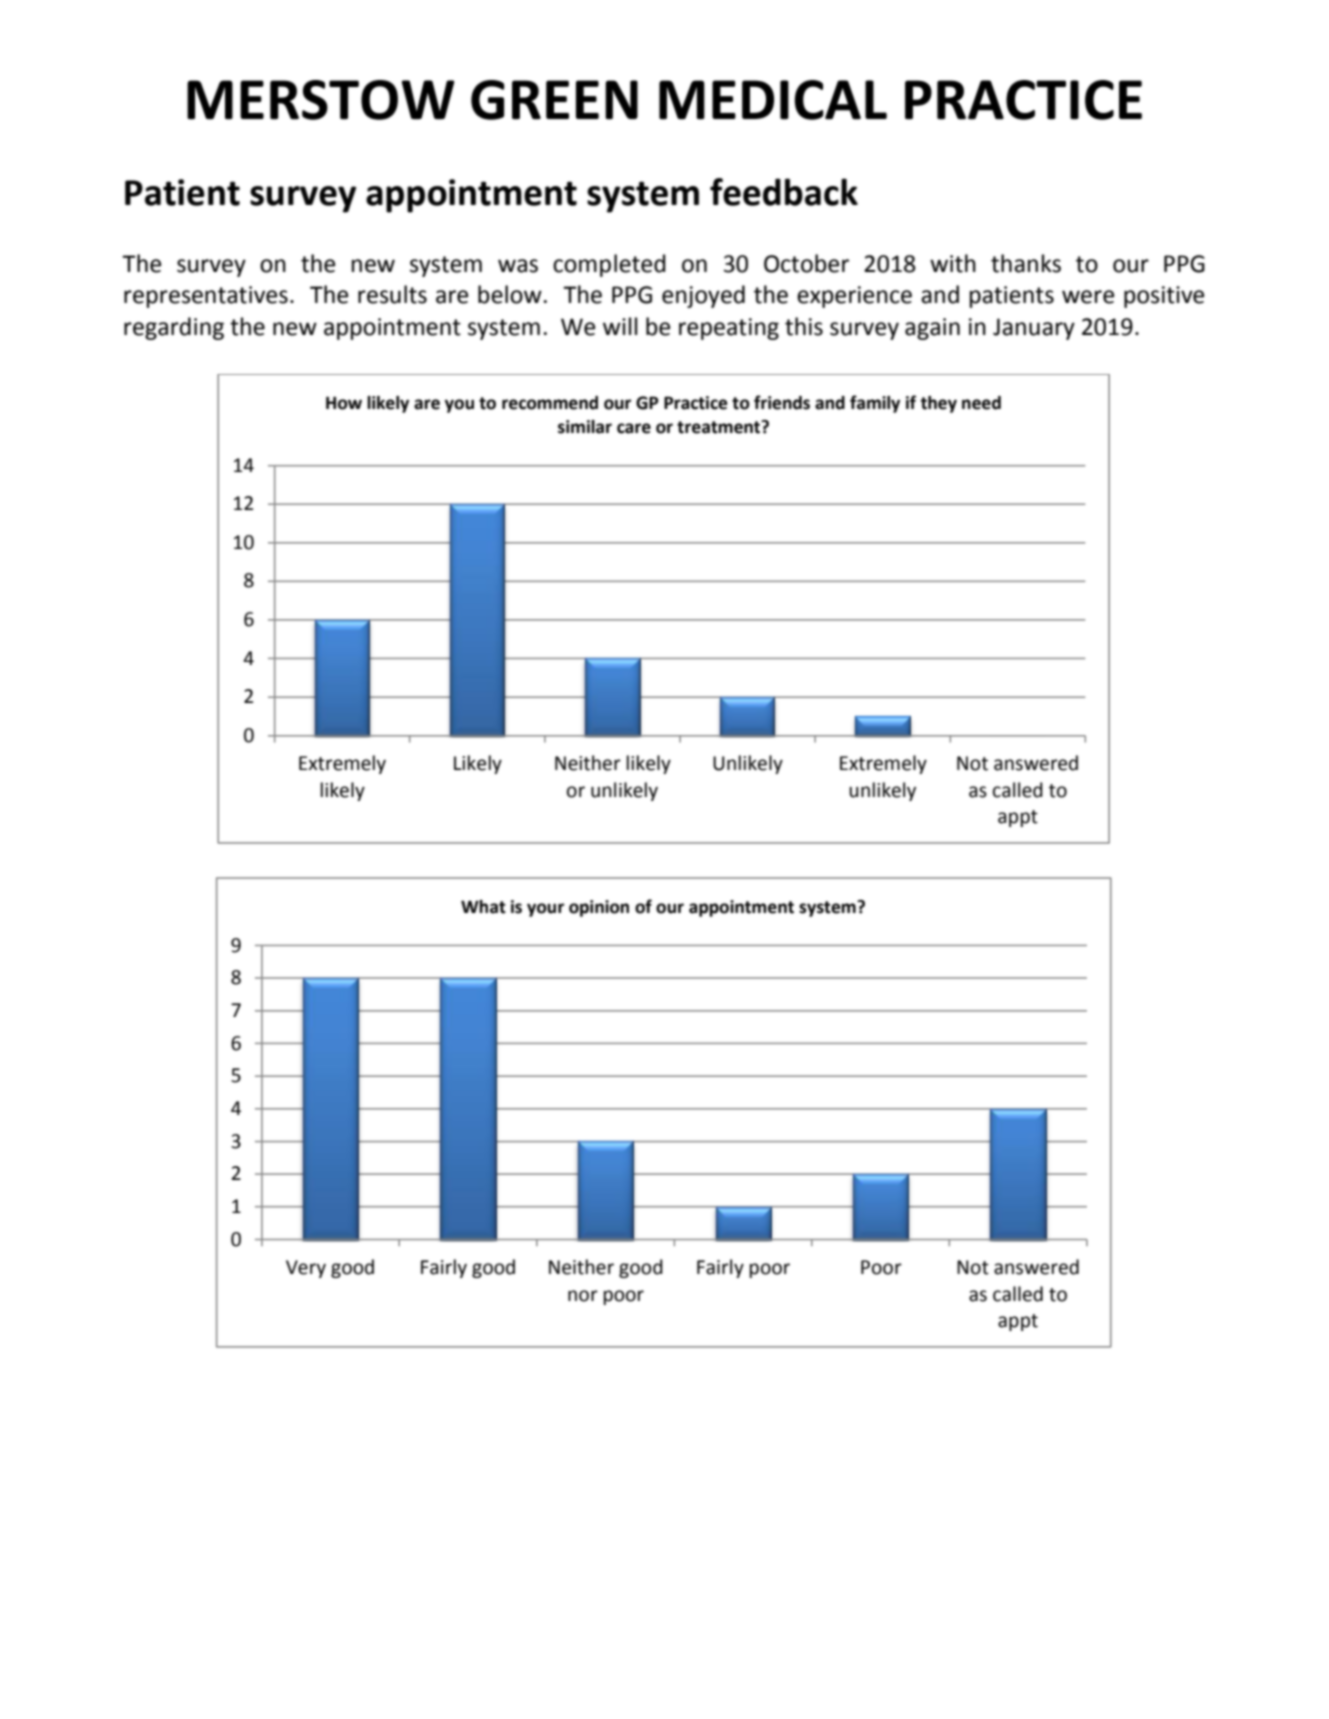 The image size is (1329, 1719). Describe the element at coordinates (599, 908) in the screenshot. I see `opinion` at that location.
